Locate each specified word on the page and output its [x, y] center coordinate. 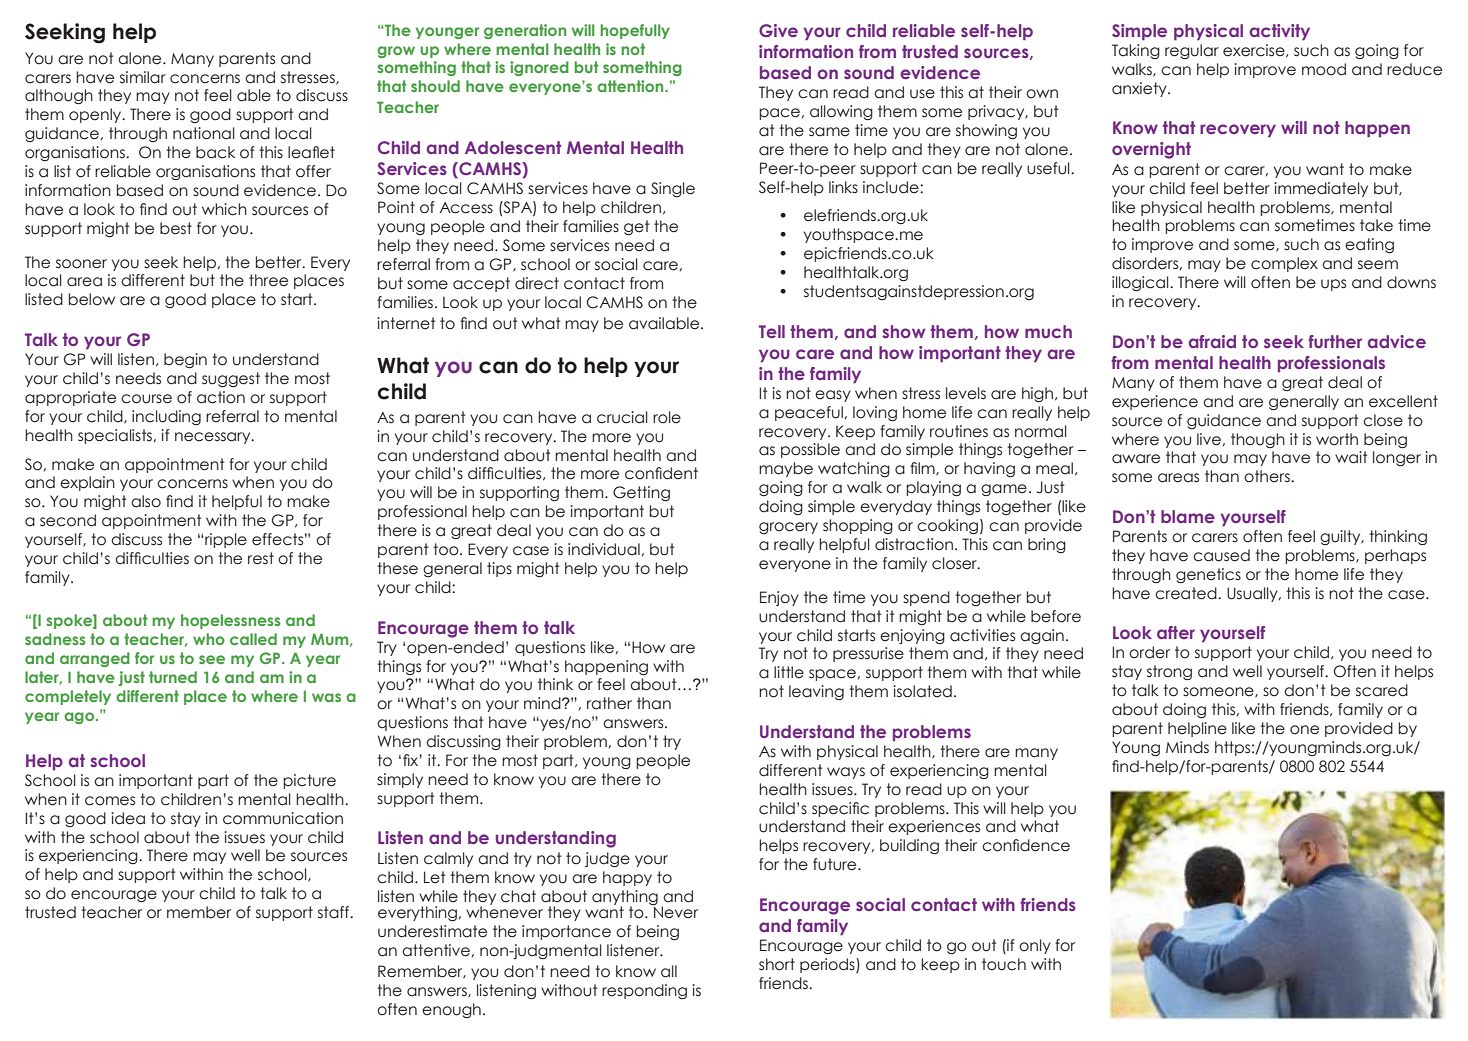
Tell [772, 331]
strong [1169, 672]
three [268, 280]
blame [1188, 516]
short [777, 964]
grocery [788, 528]
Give [778, 30]
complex [1284, 264]
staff [335, 912]
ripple [226, 540]
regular [1192, 51]
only [1035, 946]
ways [846, 773]
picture [309, 781]
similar [143, 77]
